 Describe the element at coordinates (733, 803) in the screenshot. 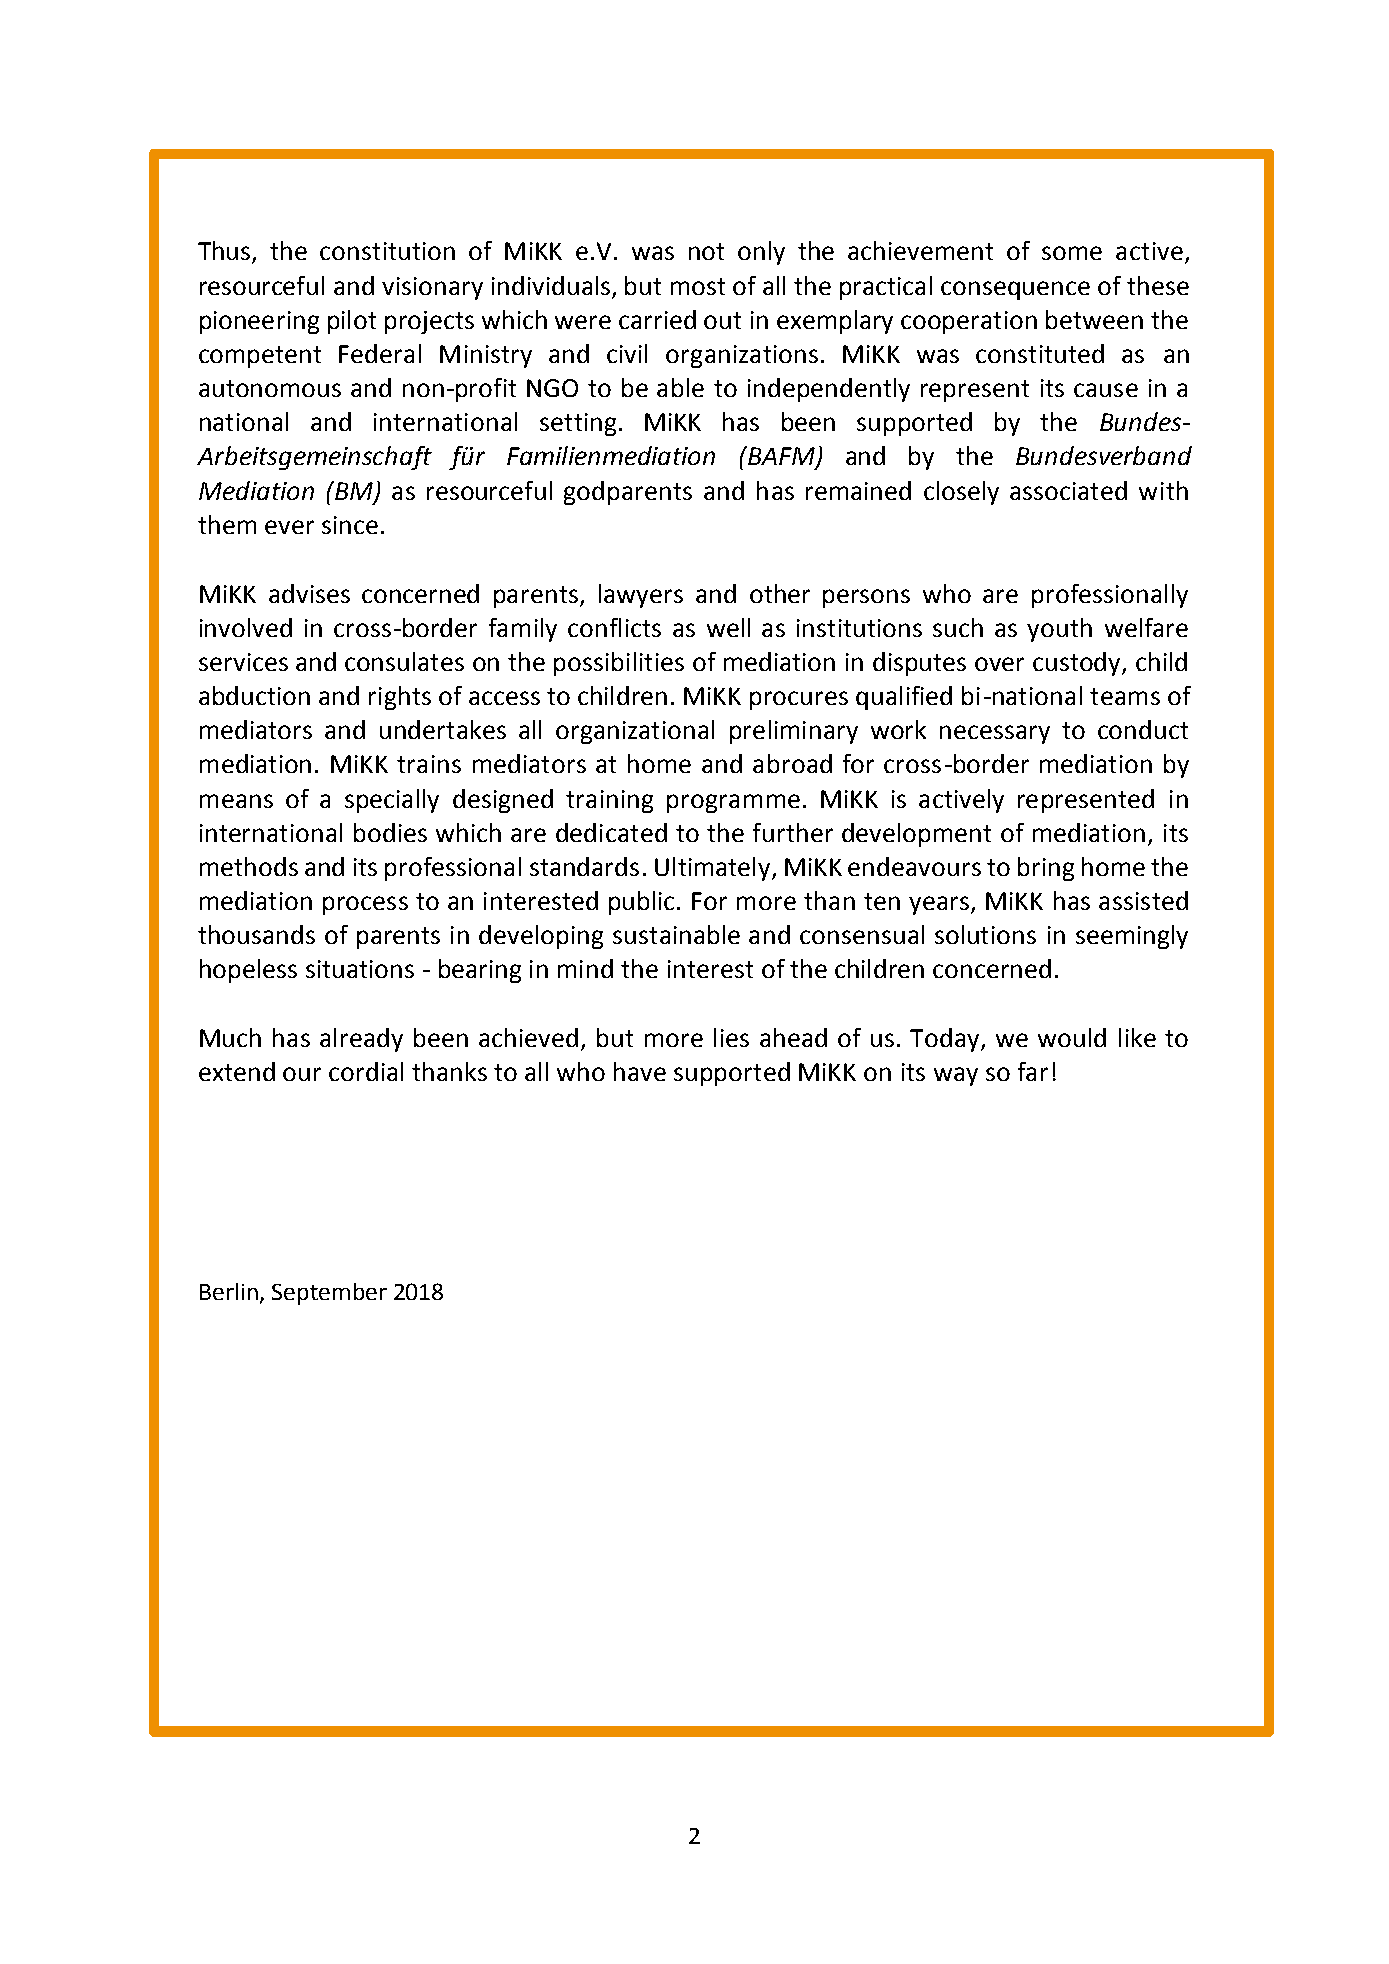

I see `programme` at that location.
